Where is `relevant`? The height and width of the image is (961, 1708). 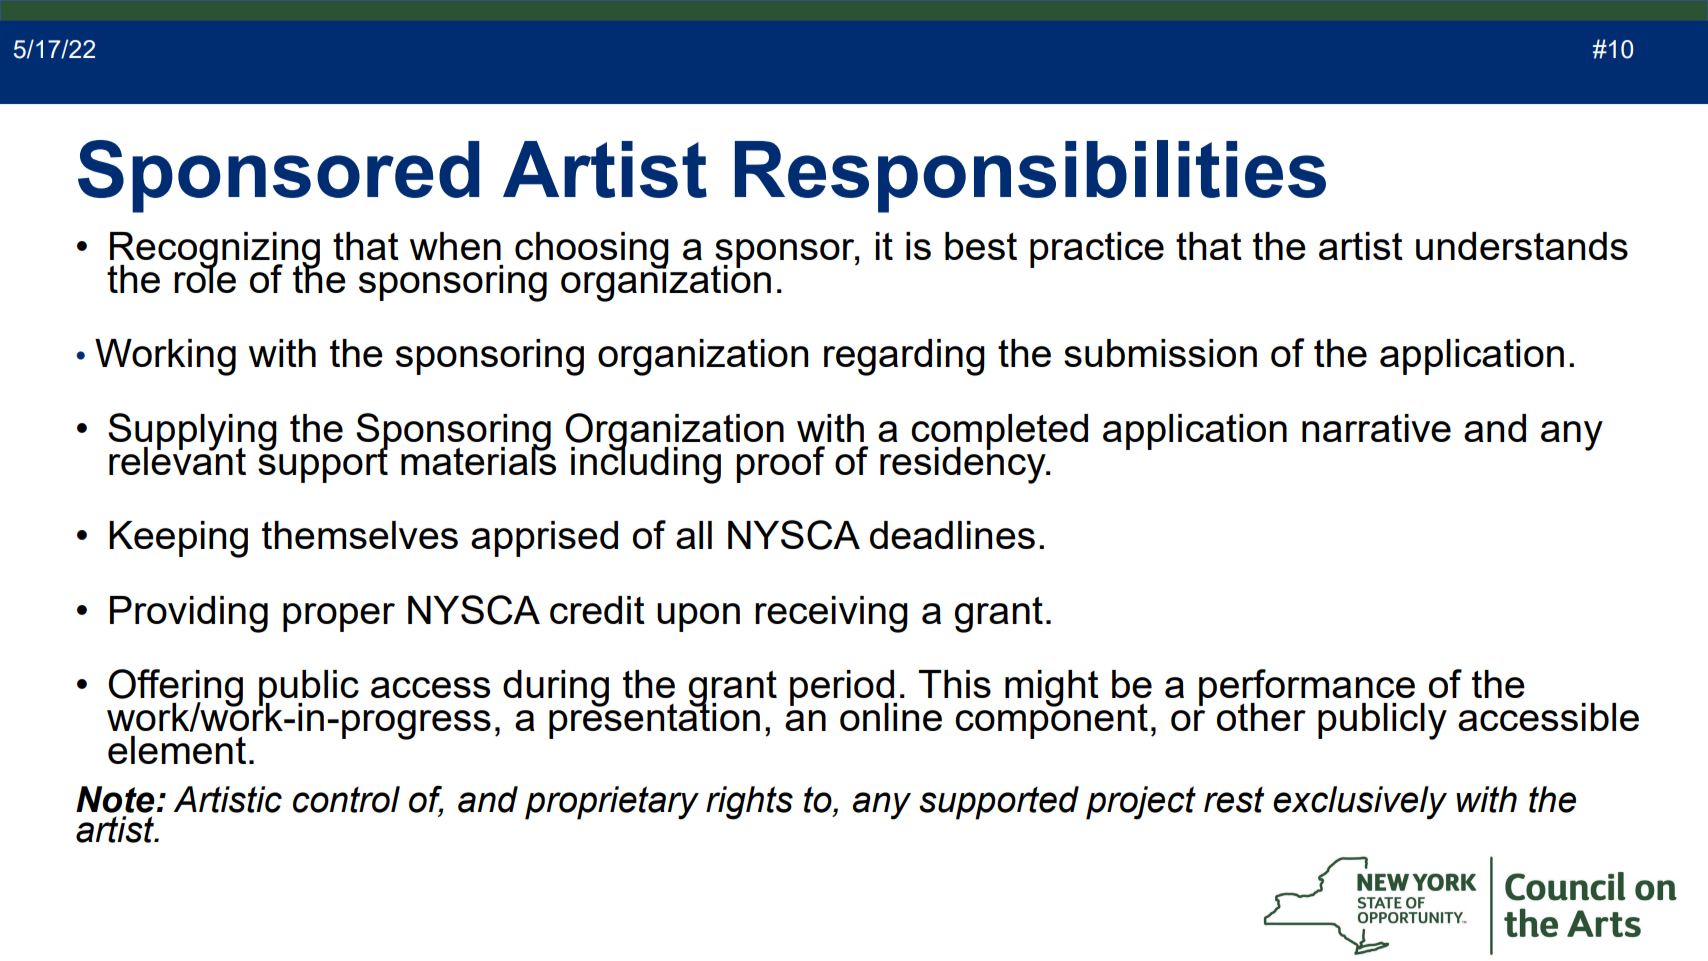 relevant is located at coordinates (177, 459).
